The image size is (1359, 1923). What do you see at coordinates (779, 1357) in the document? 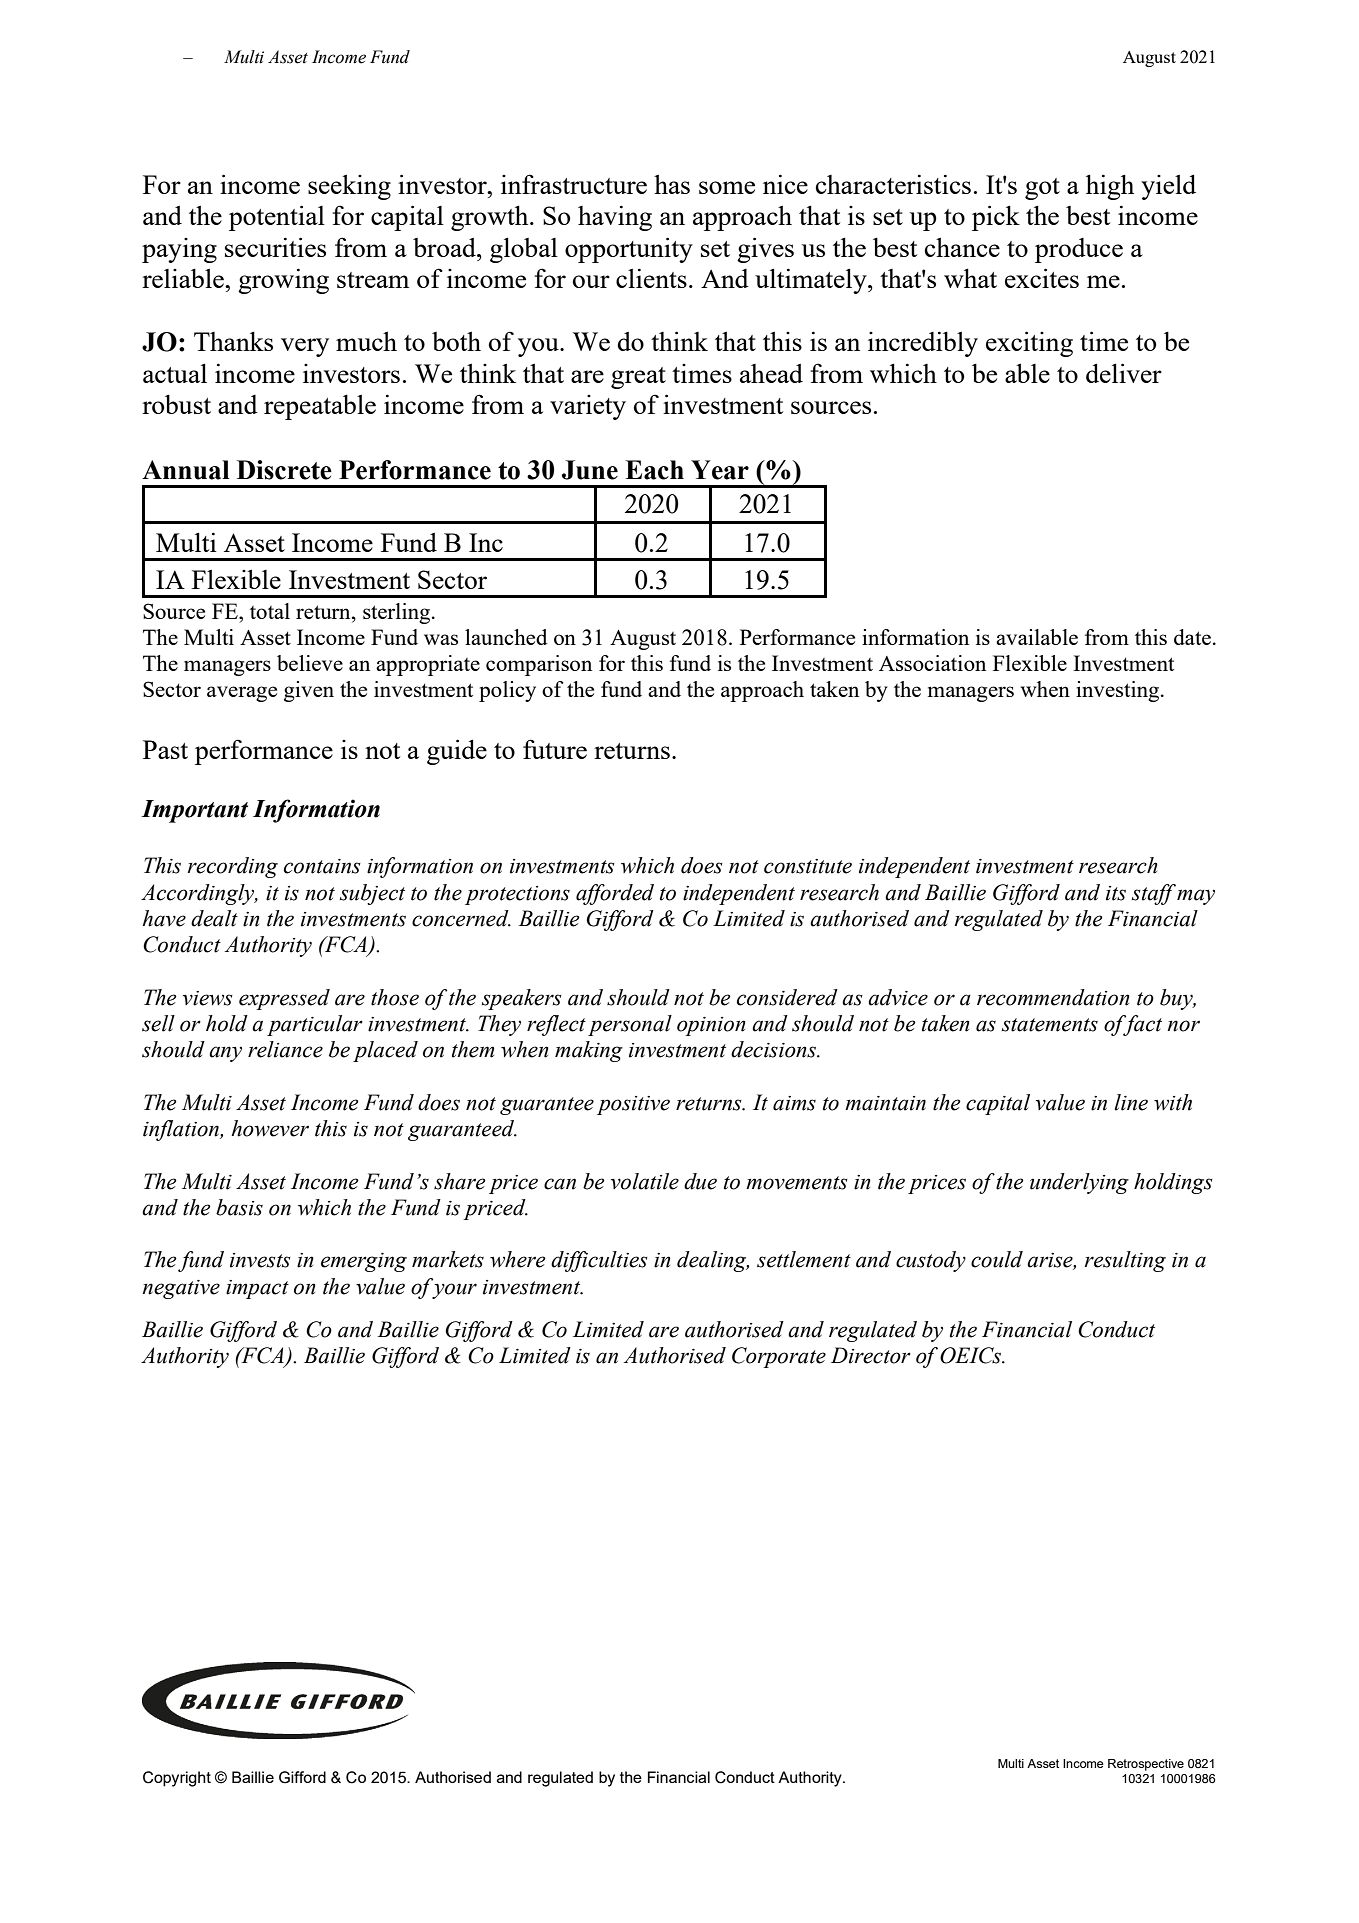
I see `Corporate` at bounding box center [779, 1357].
